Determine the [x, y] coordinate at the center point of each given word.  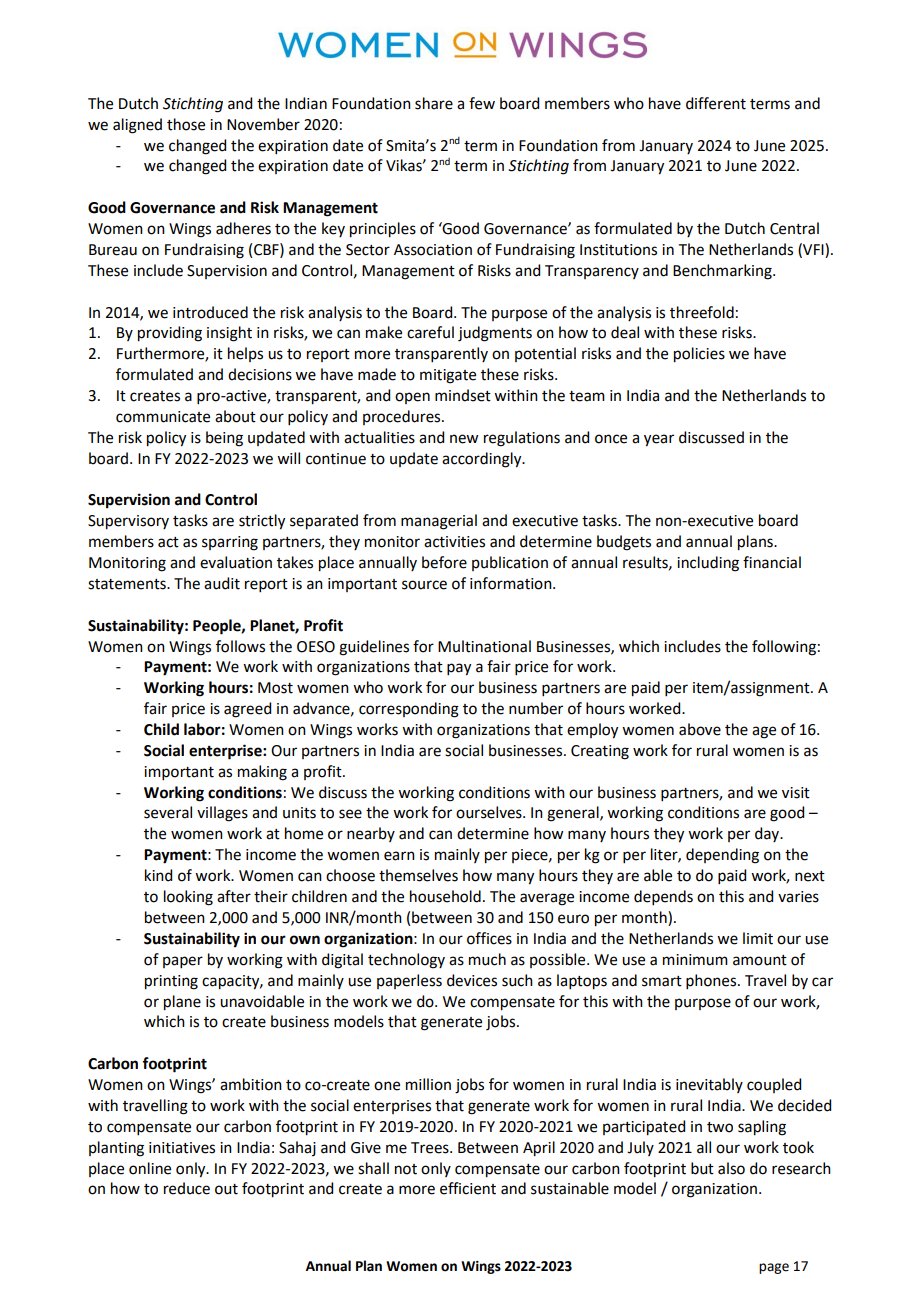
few [482, 103]
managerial [439, 522]
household [445, 896]
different [716, 103]
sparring [230, 543]
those [186, 124]
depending [722, 856]
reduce [187, 1188]
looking [188, 898]
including [708, 564]
